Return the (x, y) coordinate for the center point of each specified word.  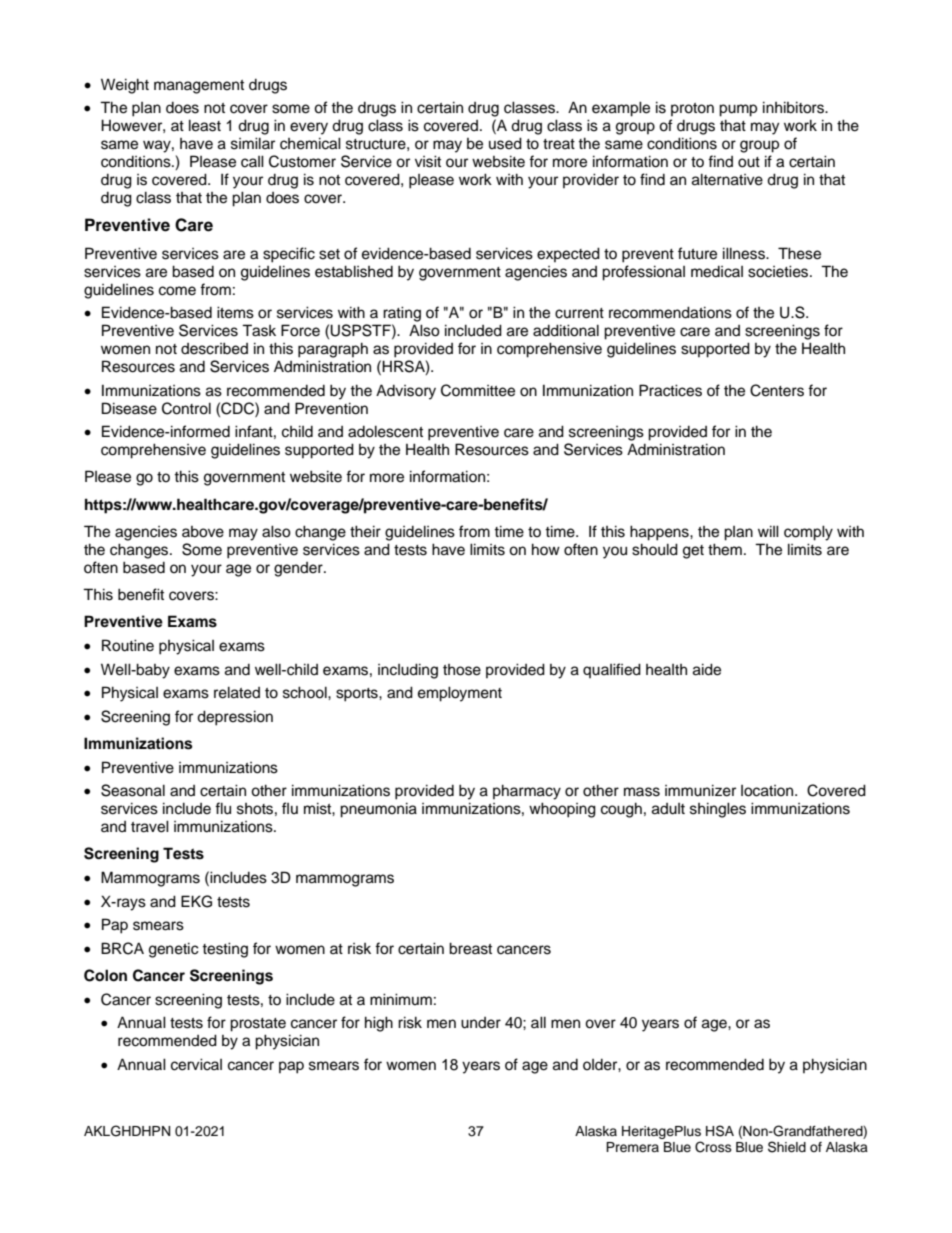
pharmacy (527, 792)
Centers (777, 390)
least (205, 125)
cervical (196, 1064)
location (768, 791)
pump (738, 110)
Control (186, 408)
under (481, 1023)
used (505, 143)
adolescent (385, 431)
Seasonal (133, 790)
